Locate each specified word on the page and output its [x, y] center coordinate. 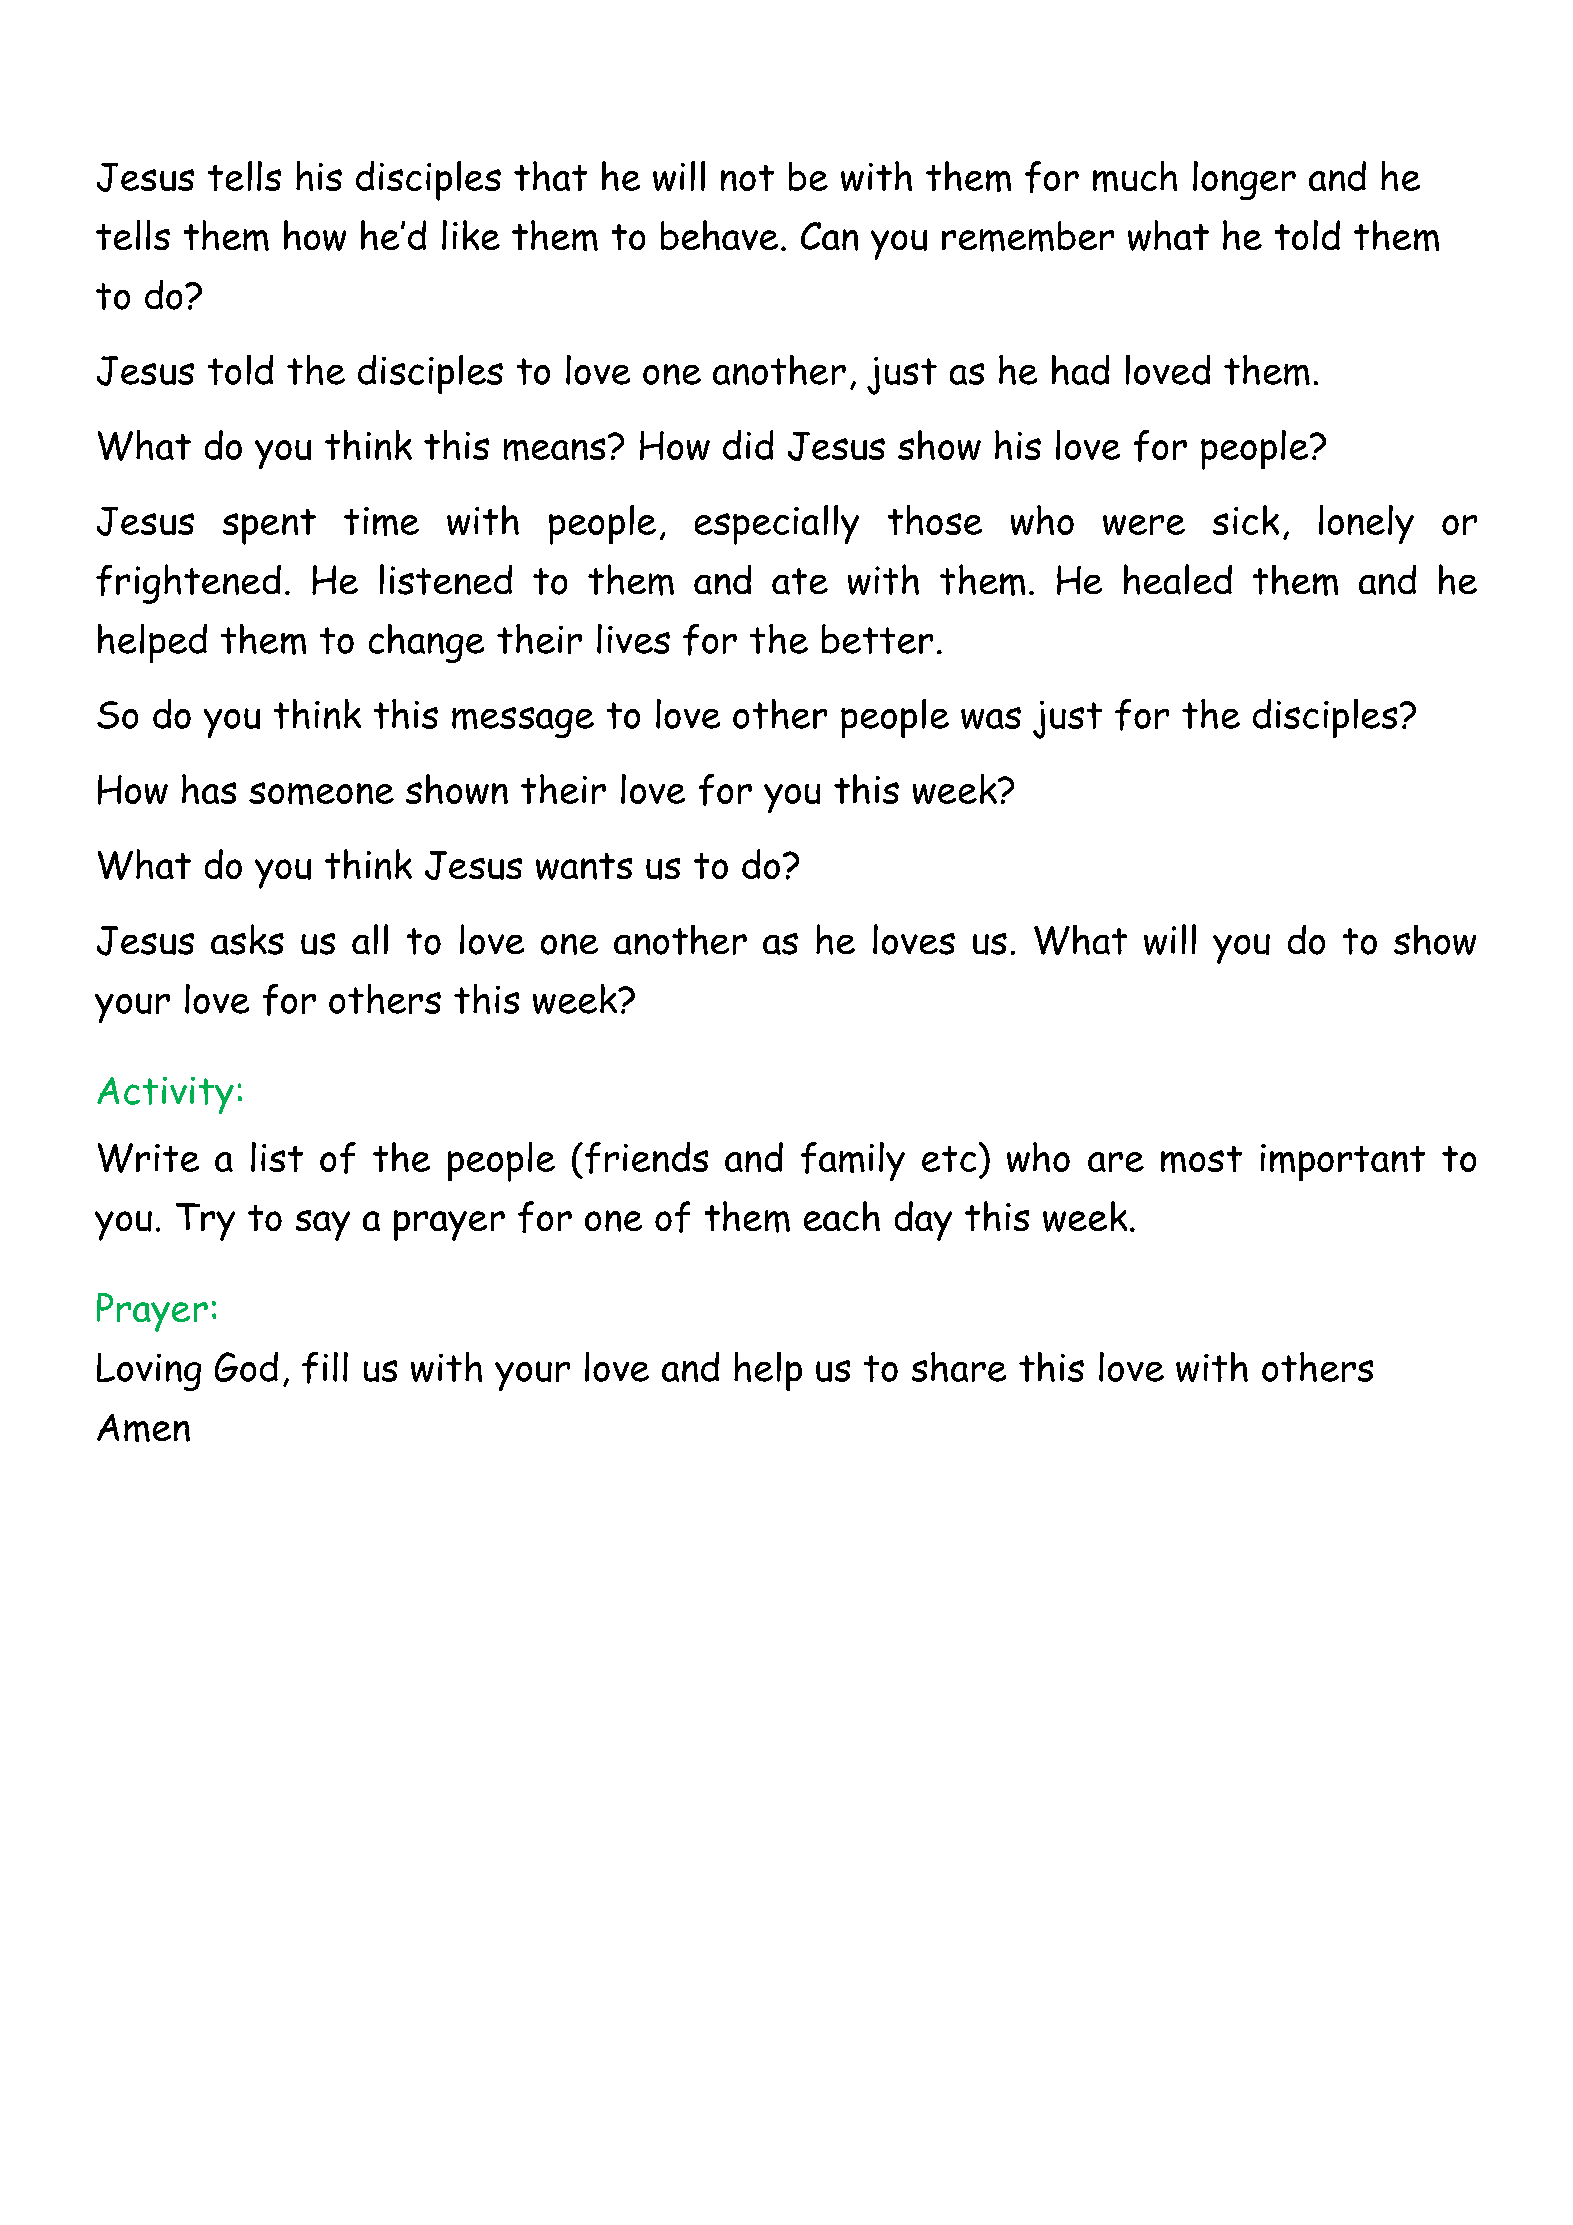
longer [1244, 180]
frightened [188, 584]
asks [247, 939]
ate [800, 581]
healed [1178, 579]
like [471, 235]
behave [719, 235]
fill [325, 1368]
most [1201, 1159]
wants [584, 866]
